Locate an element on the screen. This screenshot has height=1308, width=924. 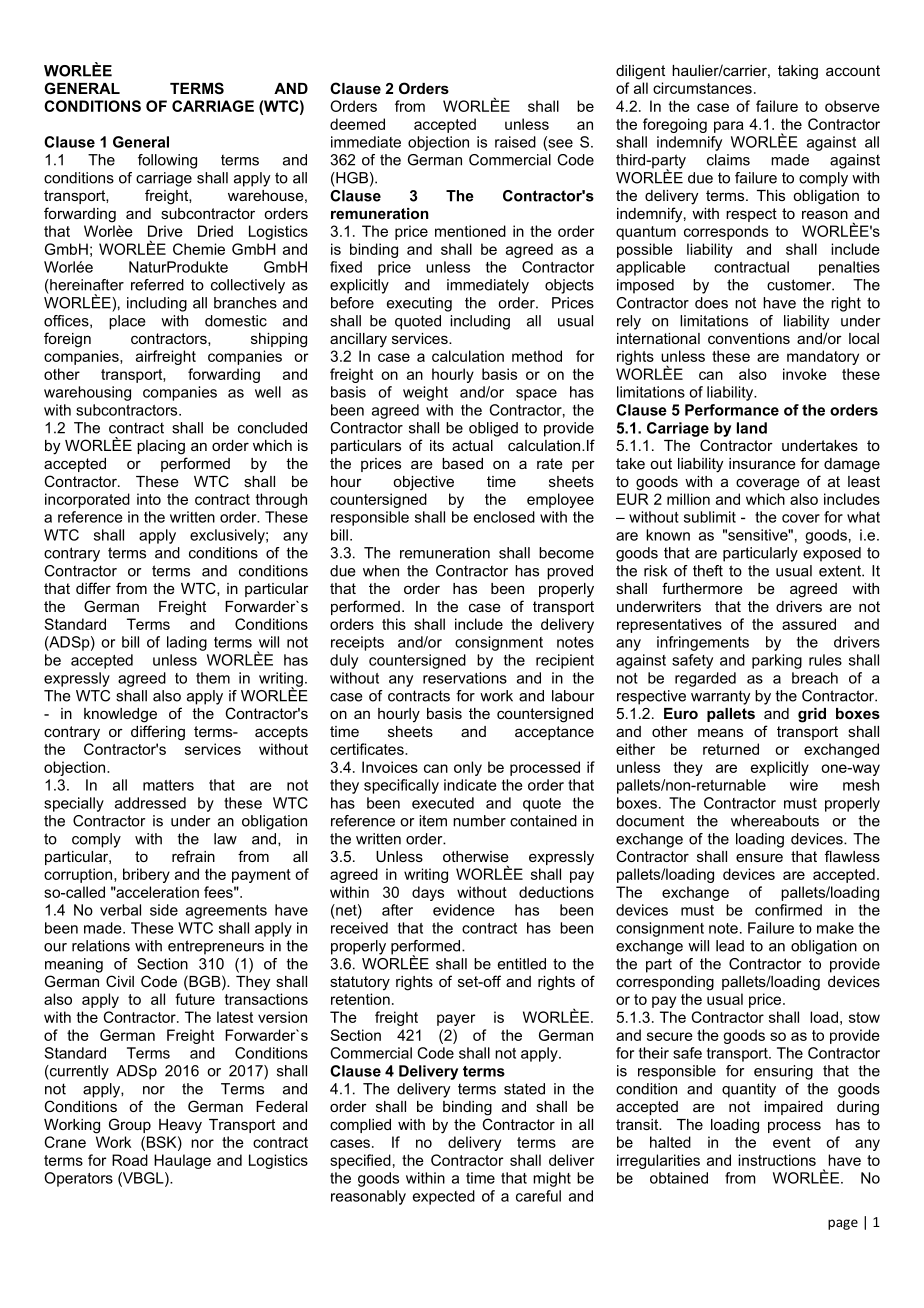
placing is located at coordinates (161, 447).
